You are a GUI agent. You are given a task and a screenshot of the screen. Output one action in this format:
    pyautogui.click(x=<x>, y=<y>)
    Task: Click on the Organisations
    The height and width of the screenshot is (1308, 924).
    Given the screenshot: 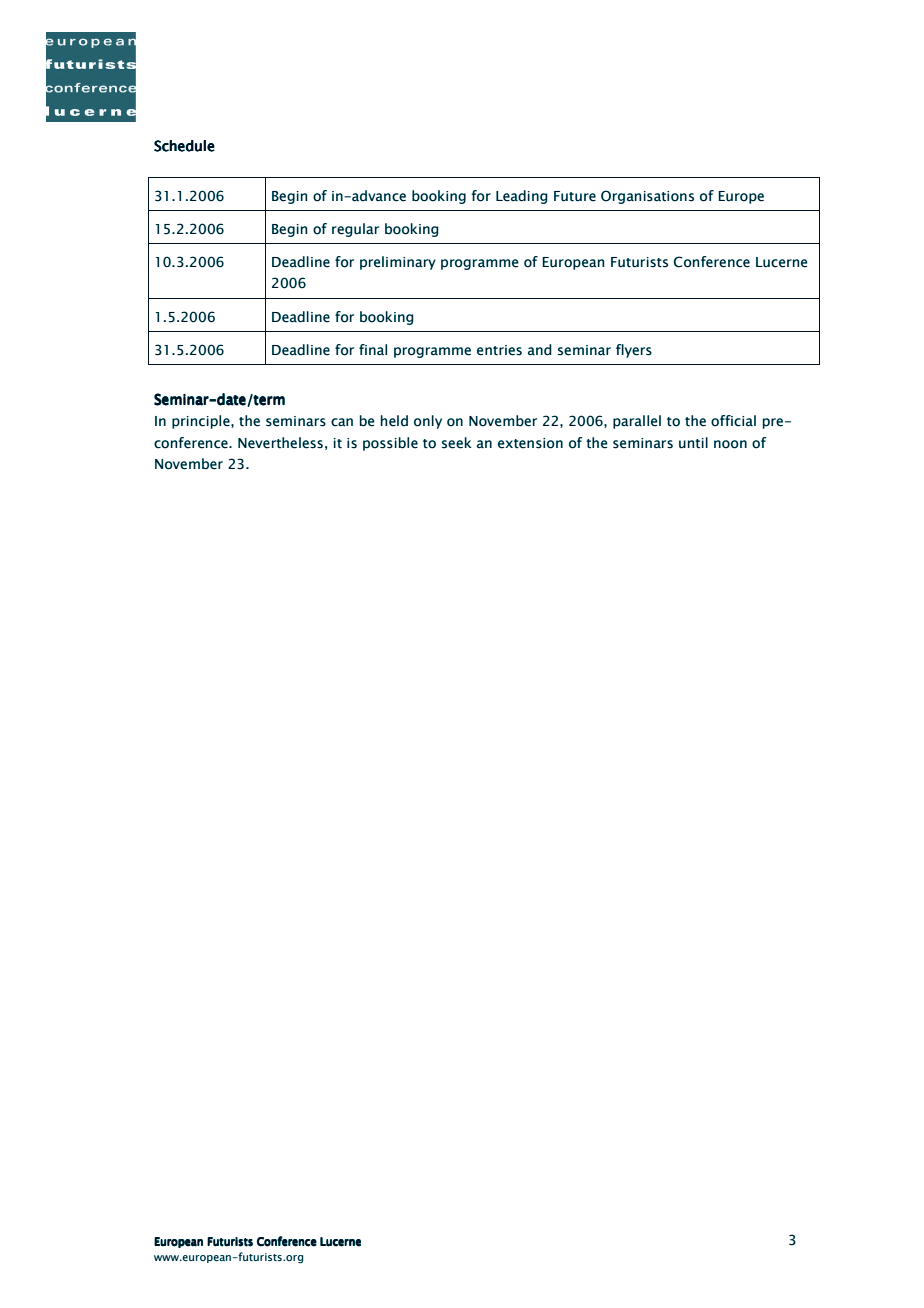 What is the action you would take?
    pyautogui.click(x=647, y=197)
